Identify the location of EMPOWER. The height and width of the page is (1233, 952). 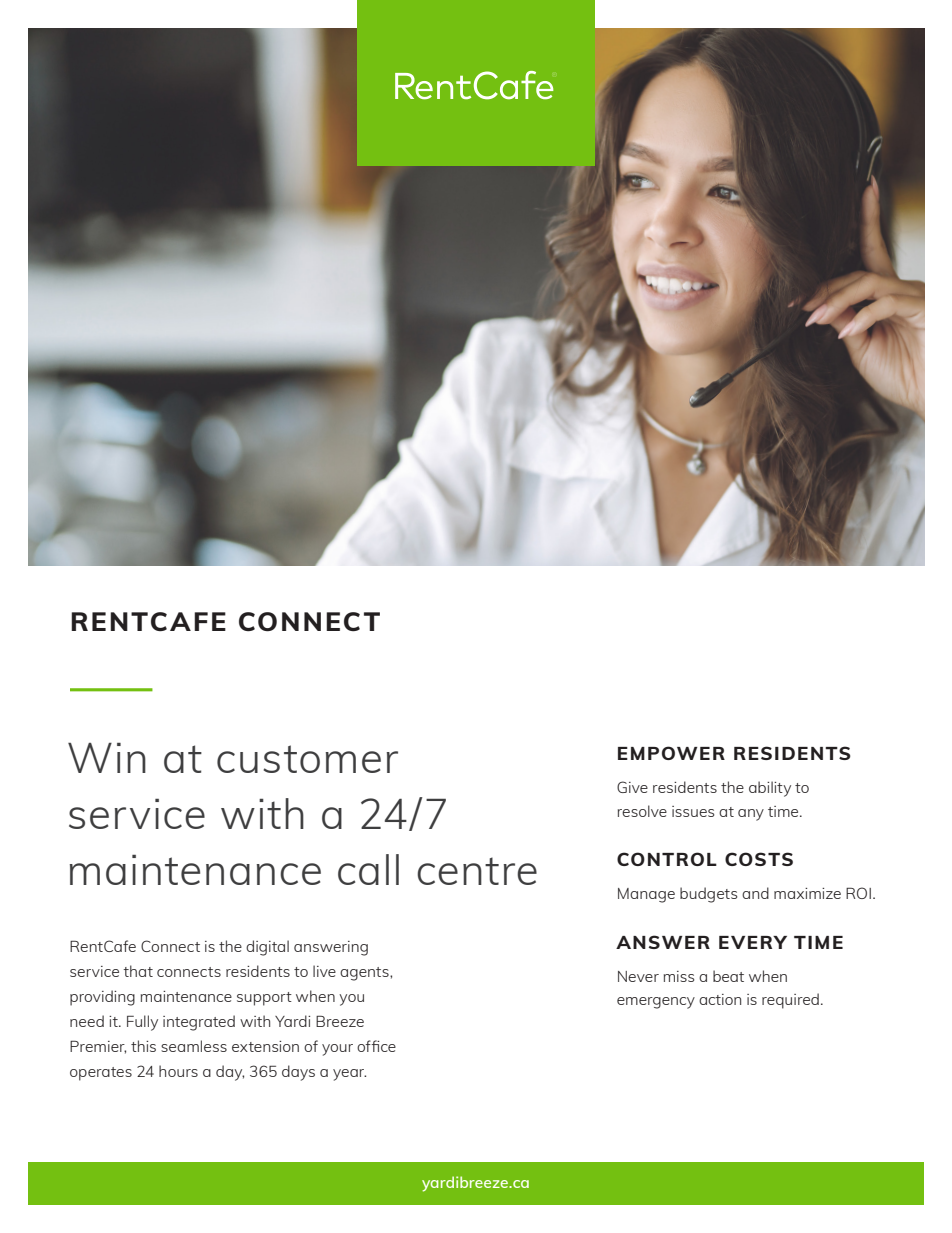
(671, 753).
